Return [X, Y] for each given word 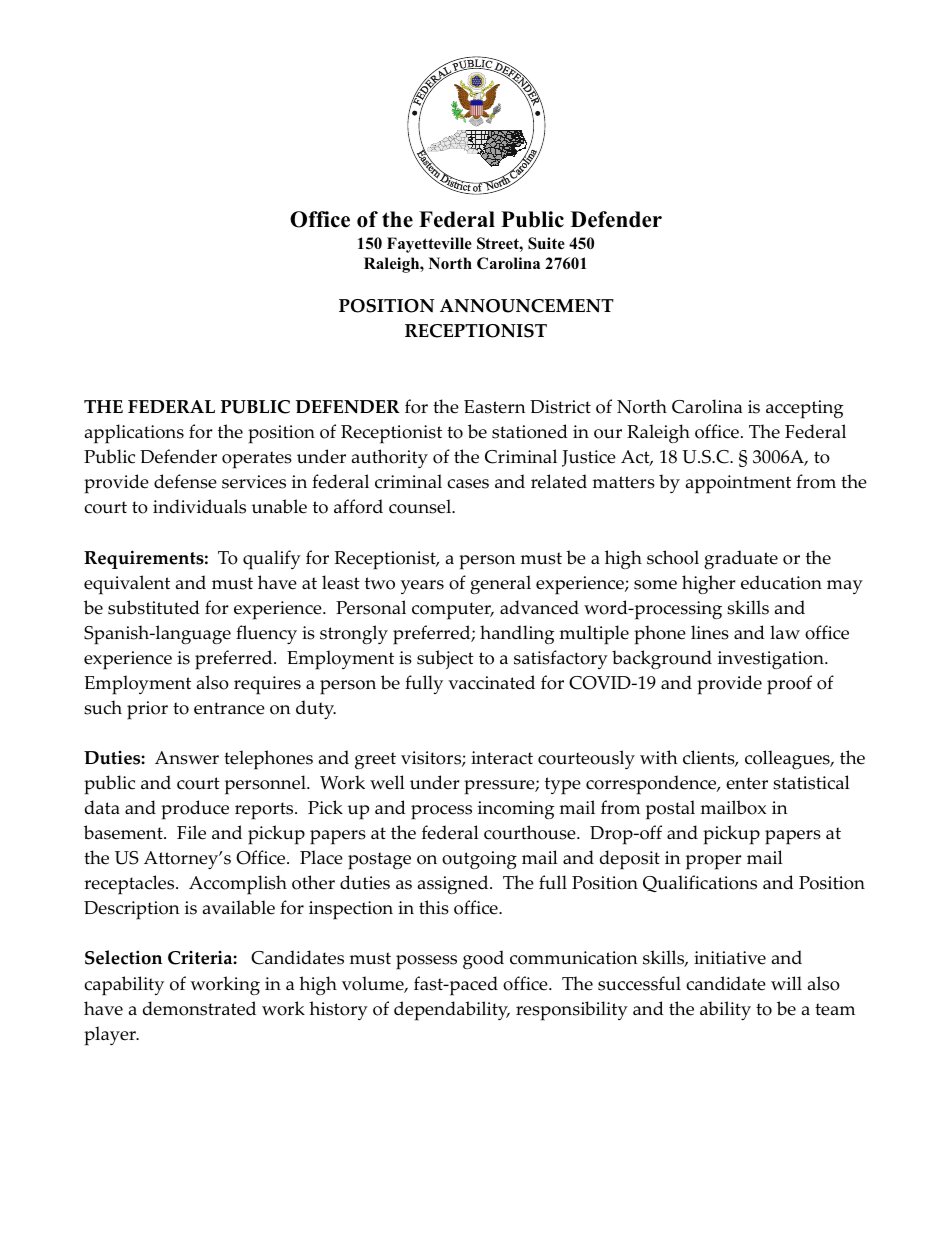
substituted [154, 607]
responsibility [572, 1011]
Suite [546, 243]
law [785, 632]
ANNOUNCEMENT [527, 306]
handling [517, 634]
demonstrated [199, 1008]
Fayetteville [429, 245]
